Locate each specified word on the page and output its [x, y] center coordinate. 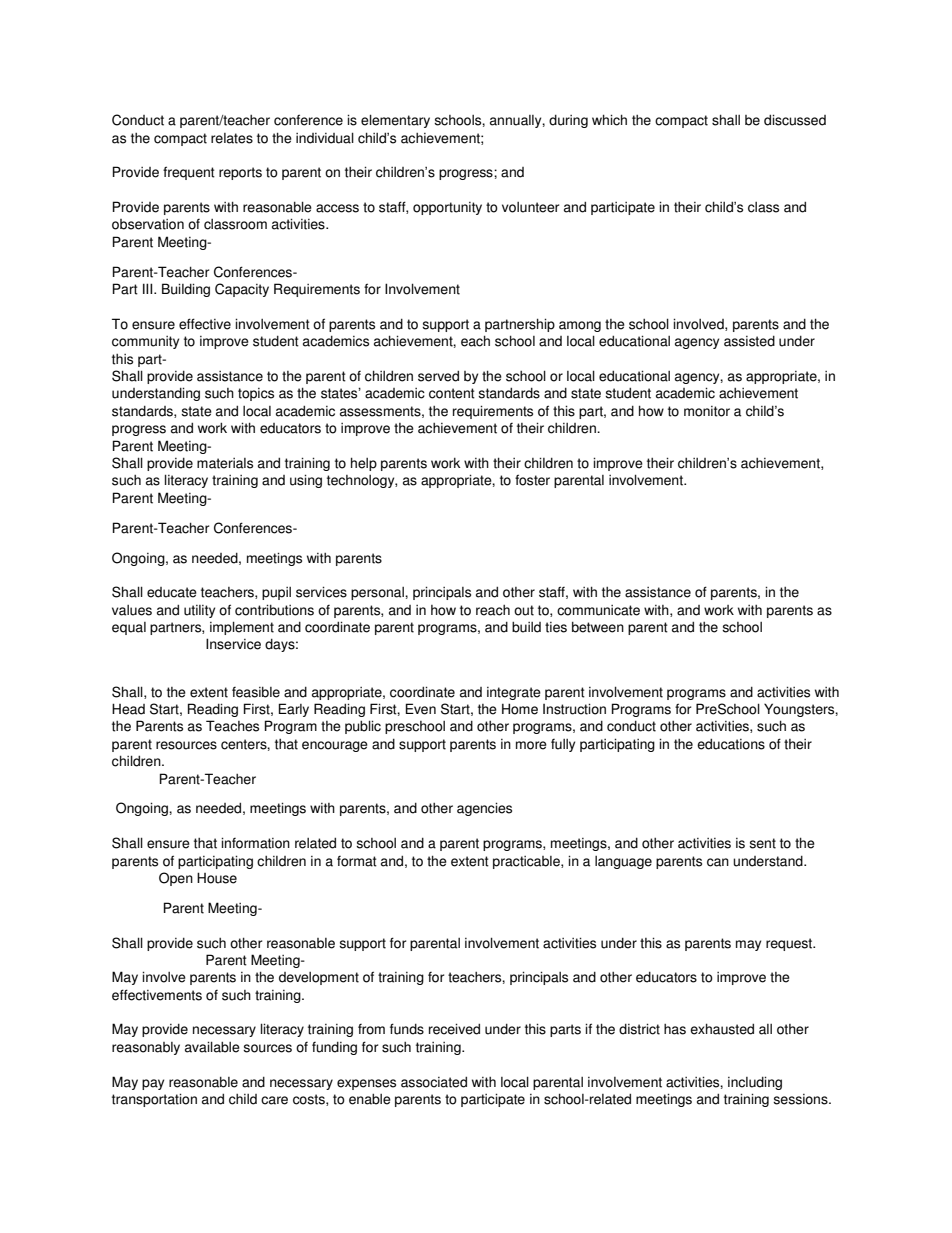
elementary [395, 121]
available [212, 1047]
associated [434, 1082]
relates [232, 138]
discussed [795, 120]
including [755, 1083]
